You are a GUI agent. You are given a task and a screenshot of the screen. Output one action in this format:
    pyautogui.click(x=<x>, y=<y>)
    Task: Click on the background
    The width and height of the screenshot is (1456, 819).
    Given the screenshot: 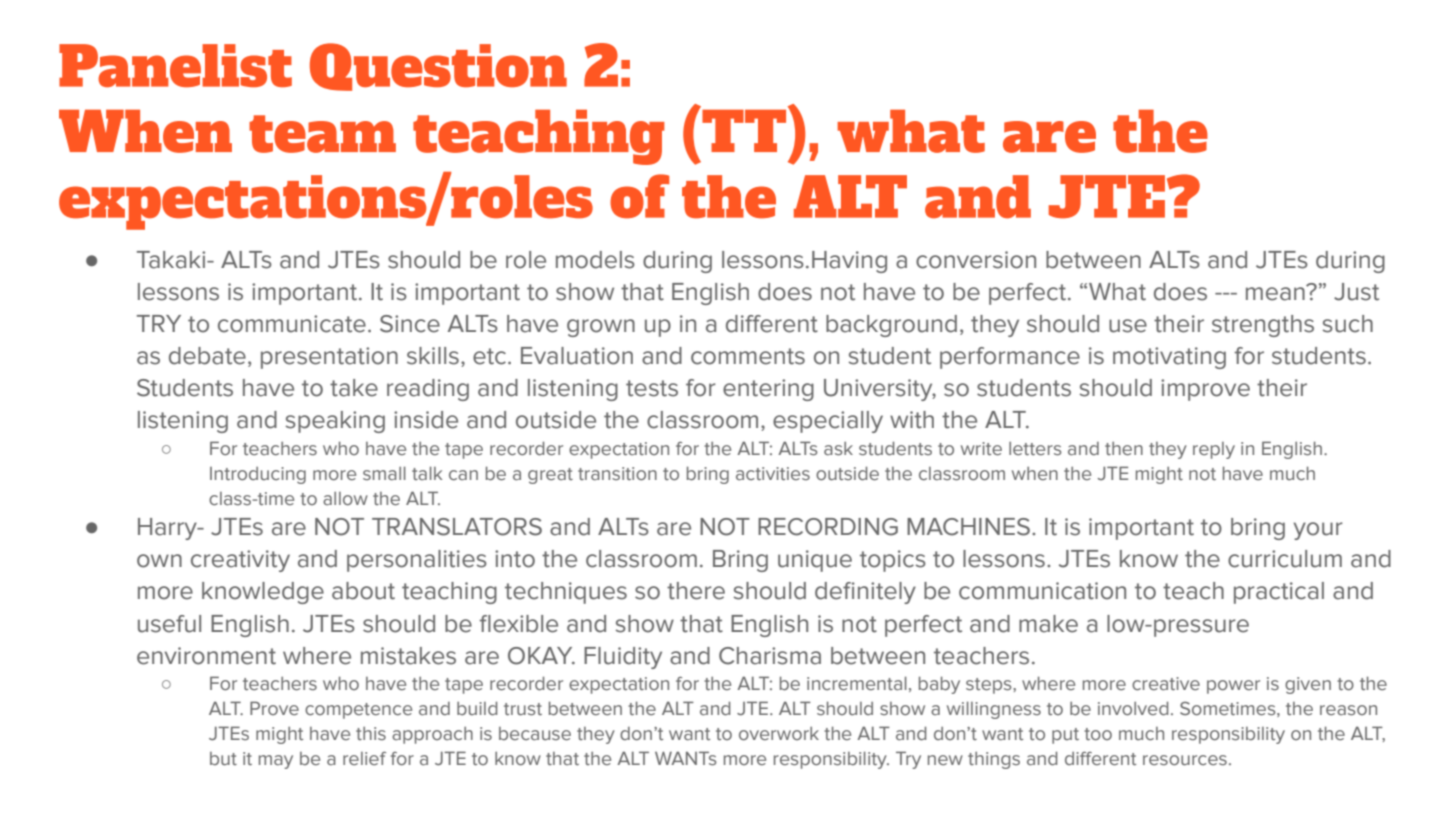 What is the action you would take?
    pyautogui.click(x=891, y=326)
